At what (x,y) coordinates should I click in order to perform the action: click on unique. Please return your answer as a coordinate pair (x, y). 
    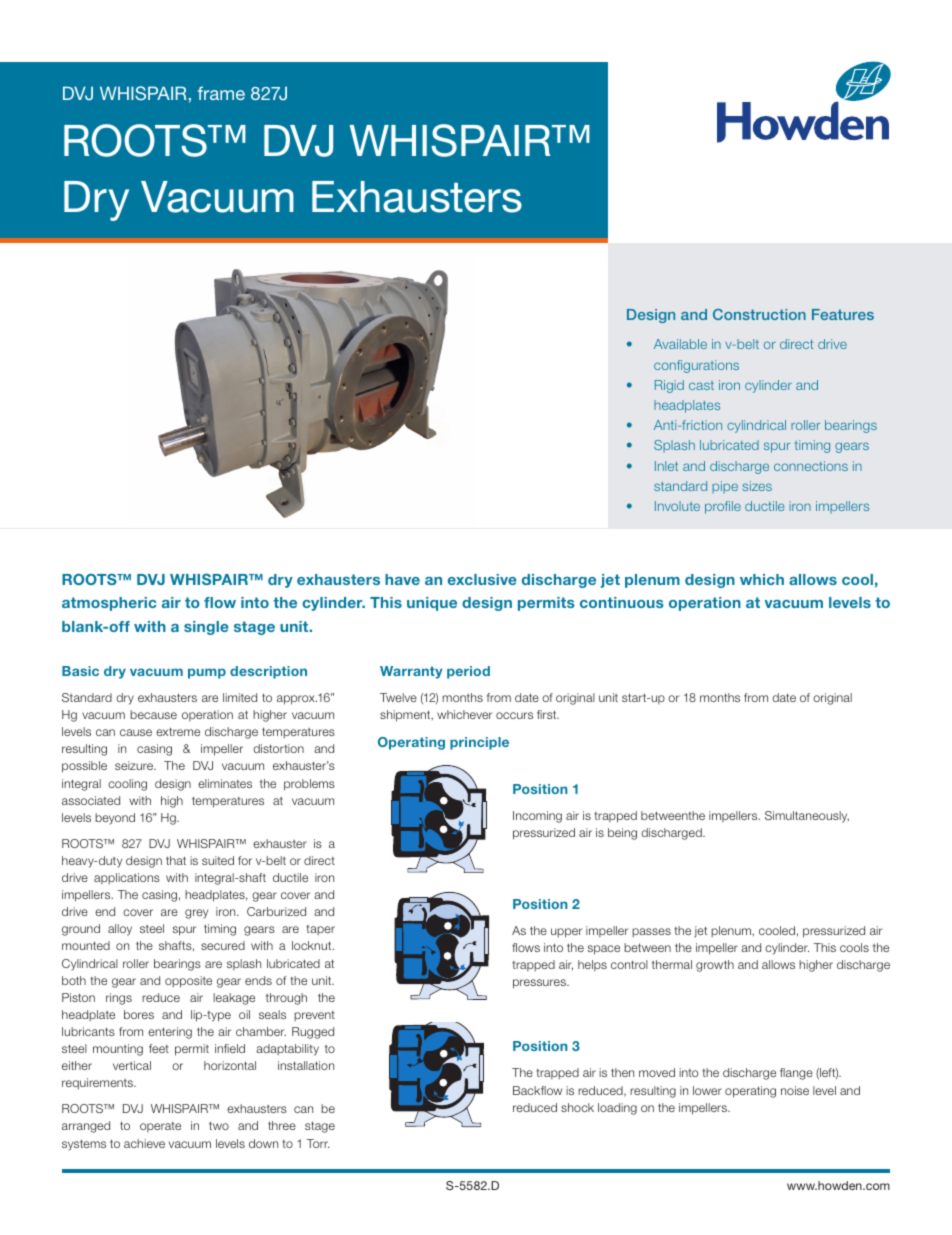
    Looking at the image, I should click on (432, 604).
